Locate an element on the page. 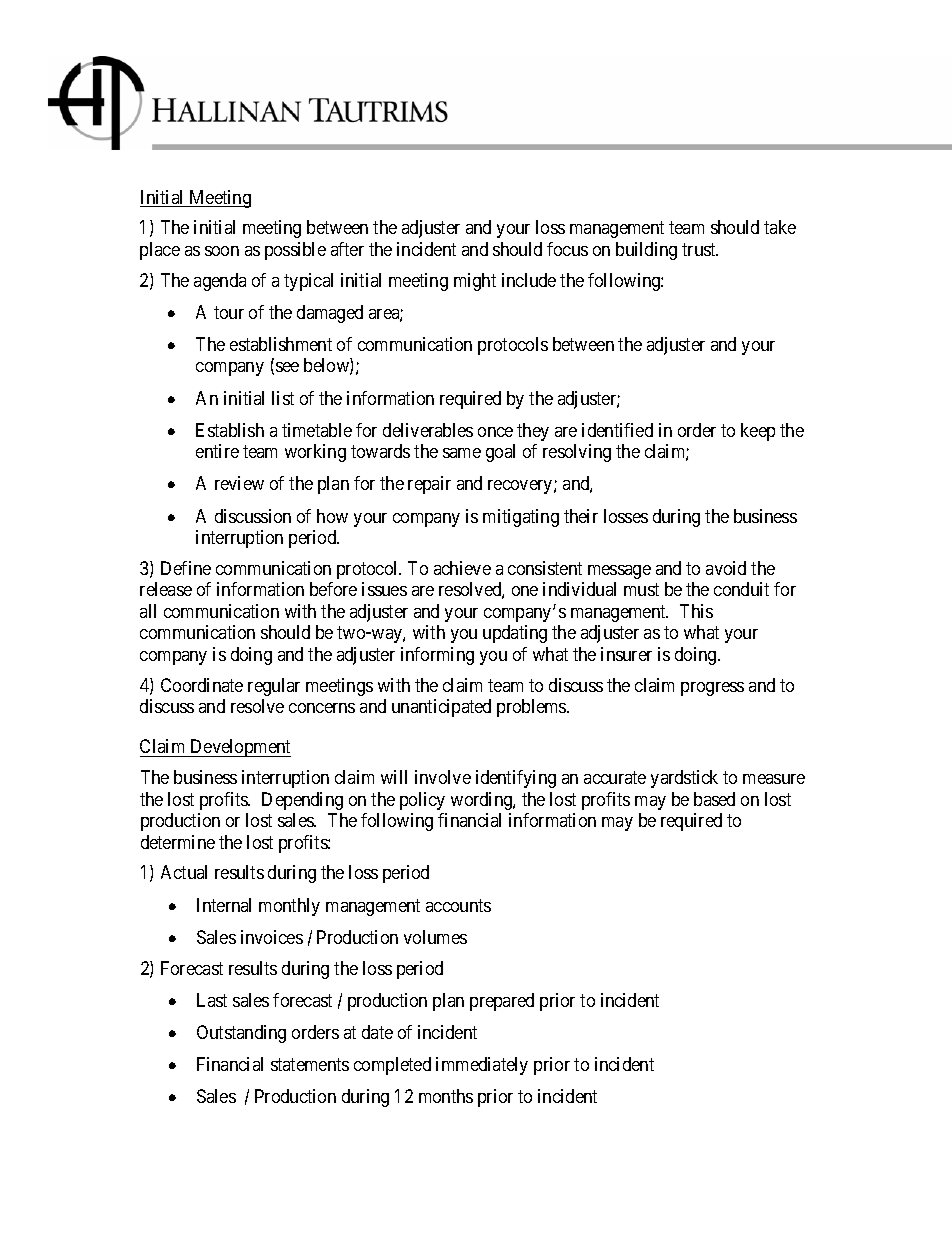 The height and width of the image is (1233, 952). deliverables is located at coordinates (428, 430).
